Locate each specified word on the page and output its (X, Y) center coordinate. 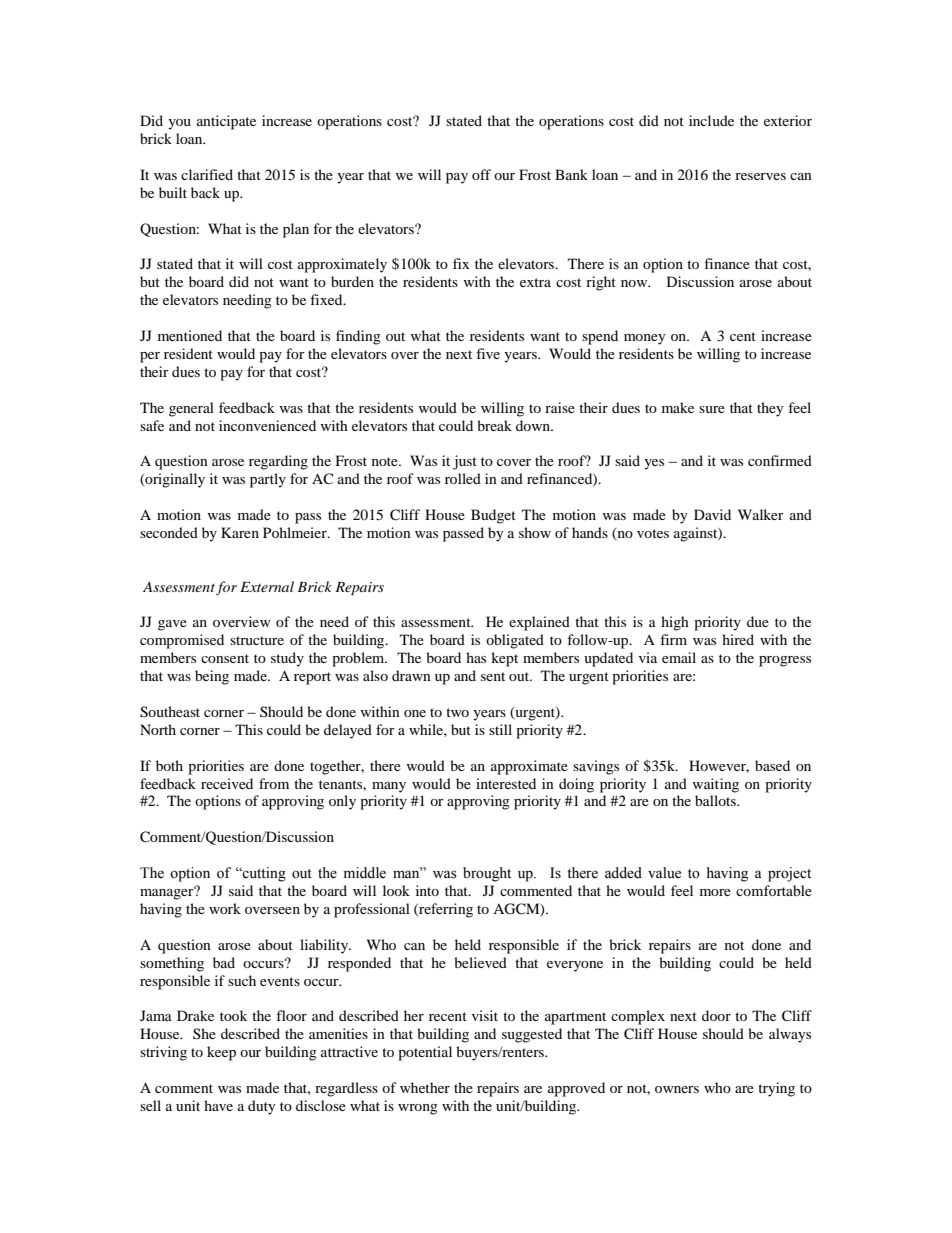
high (675, 623)
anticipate (226, 122)
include (711, 120)
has (476, 657)
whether (425, 1087)
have (218, 1105)
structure (257, 640)
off (481, 174)
